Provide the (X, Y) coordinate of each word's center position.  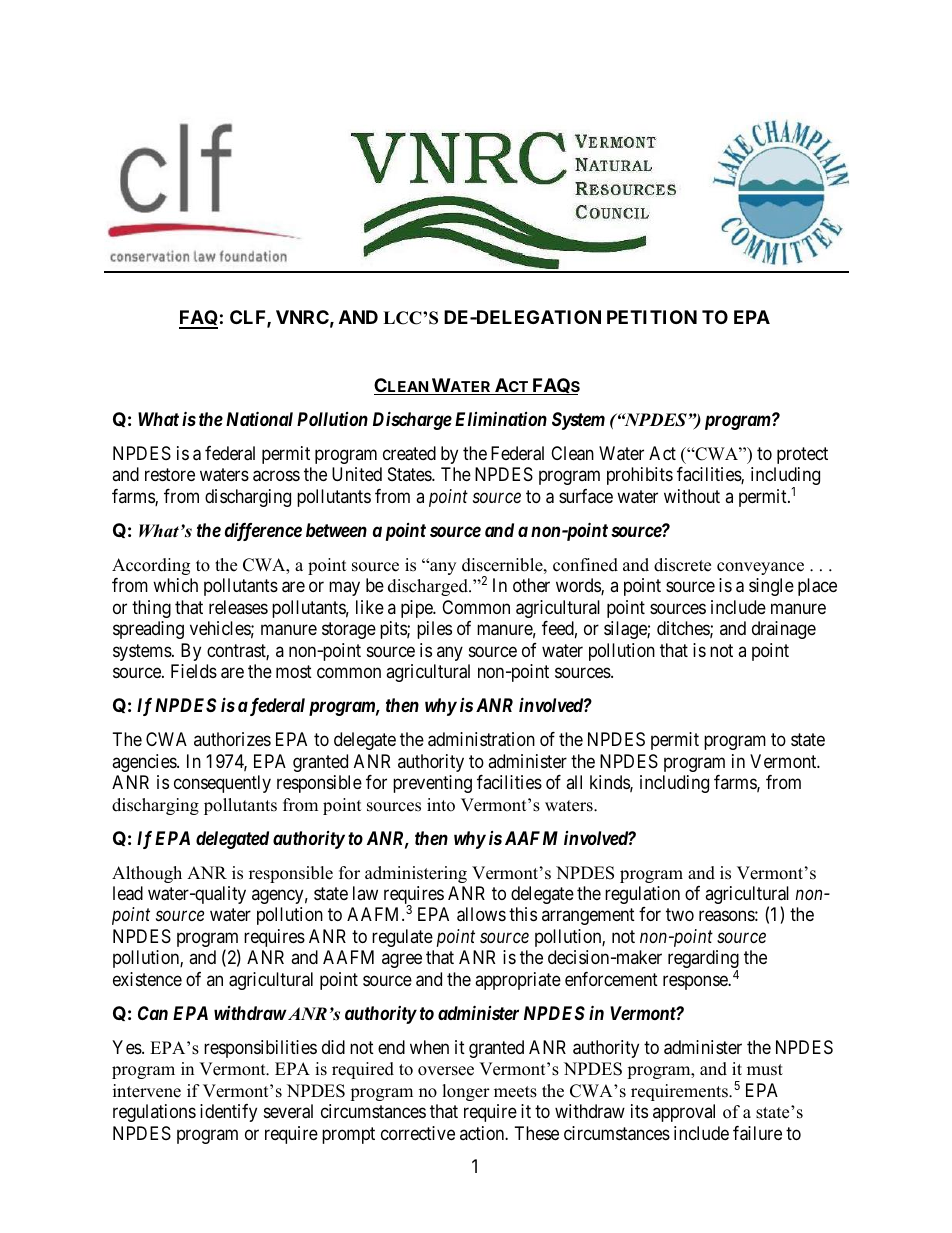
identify (228, 1113)
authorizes (232, 739)
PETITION (652, 317)
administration (481, 739)
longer (466, 1092)
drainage (784, 630)
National (259, 418)
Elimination (501, 419)
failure (757, 1133)
